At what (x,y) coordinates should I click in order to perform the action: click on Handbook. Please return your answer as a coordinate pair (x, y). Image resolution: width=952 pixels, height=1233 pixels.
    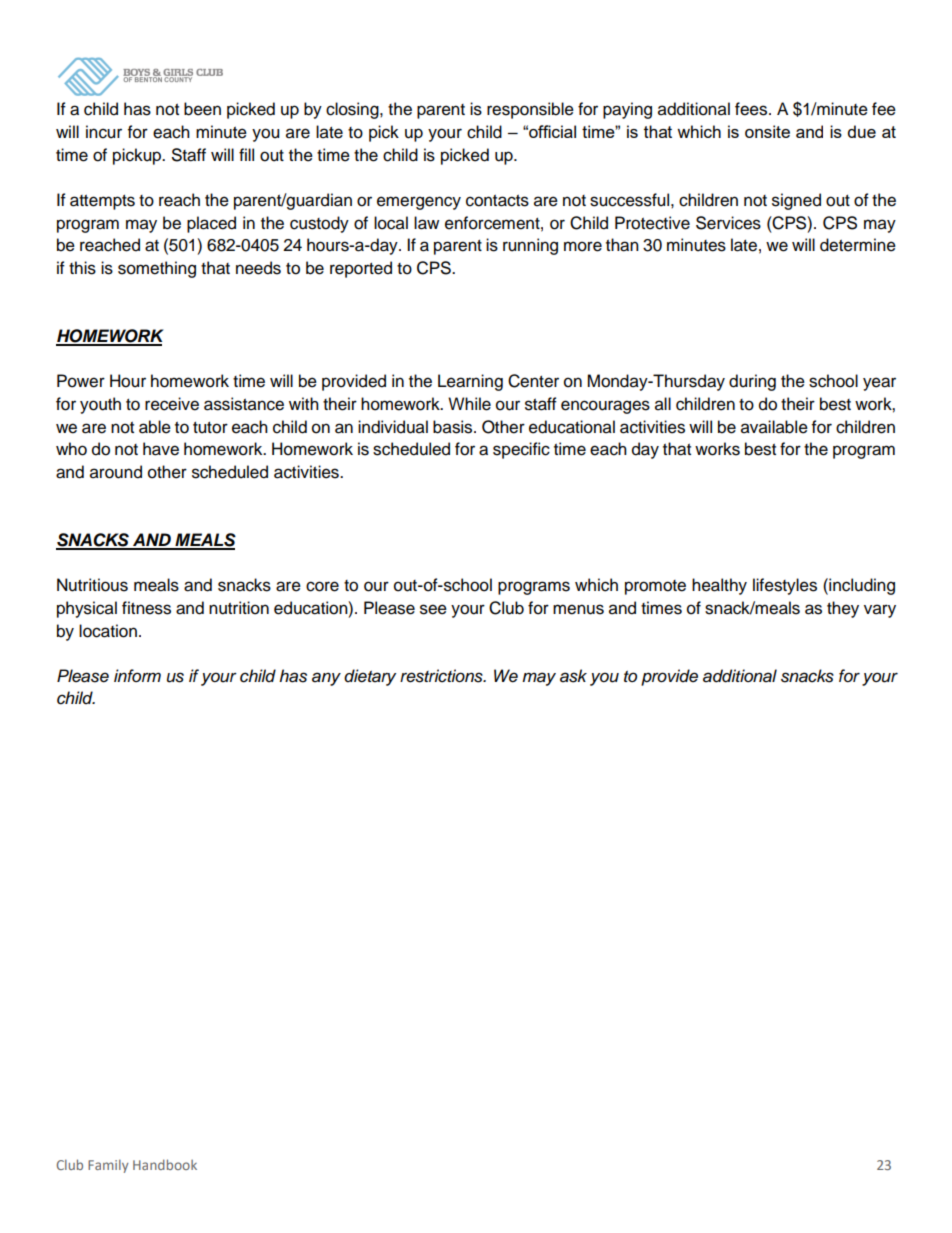
    Looking at the image, I should click on (165, 1164).
